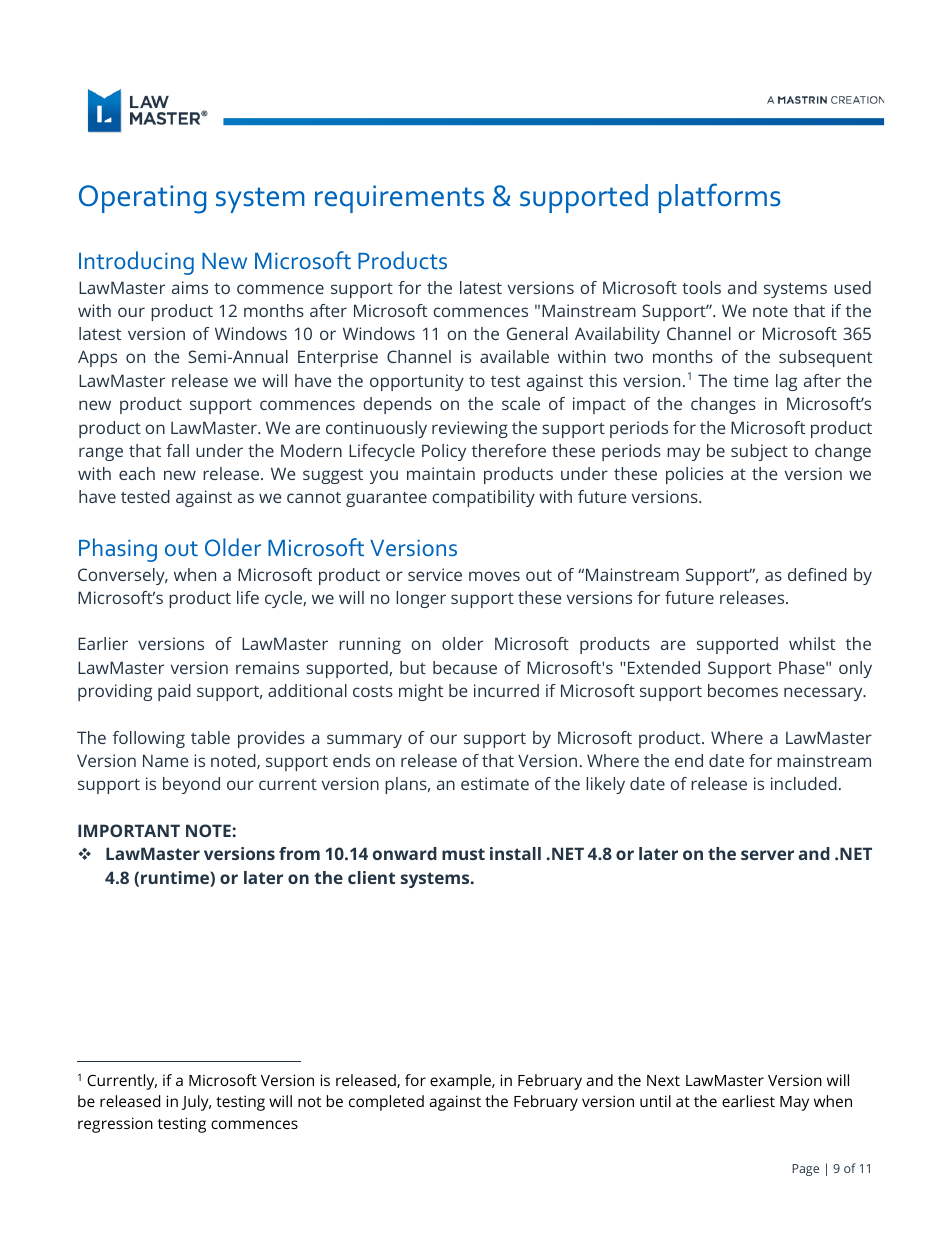 This screenshot has height=1233, width=952. What do you see at coordinates (196, 1103) in the screenshot?
I see `July` at bounding box center [196, 1103].
